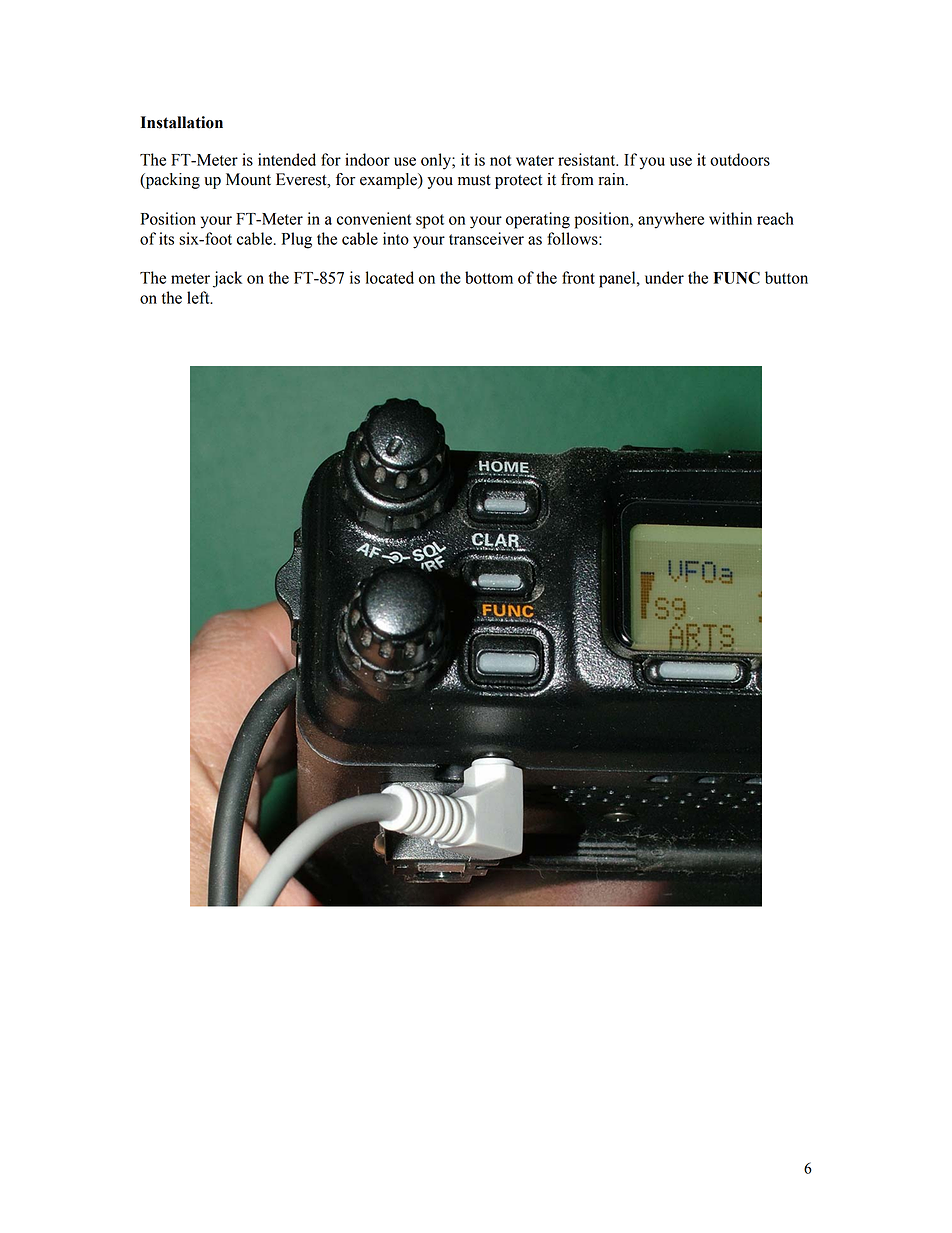 This image has width=952, height=1233. I want to click on Installation, so click(182, 122).
